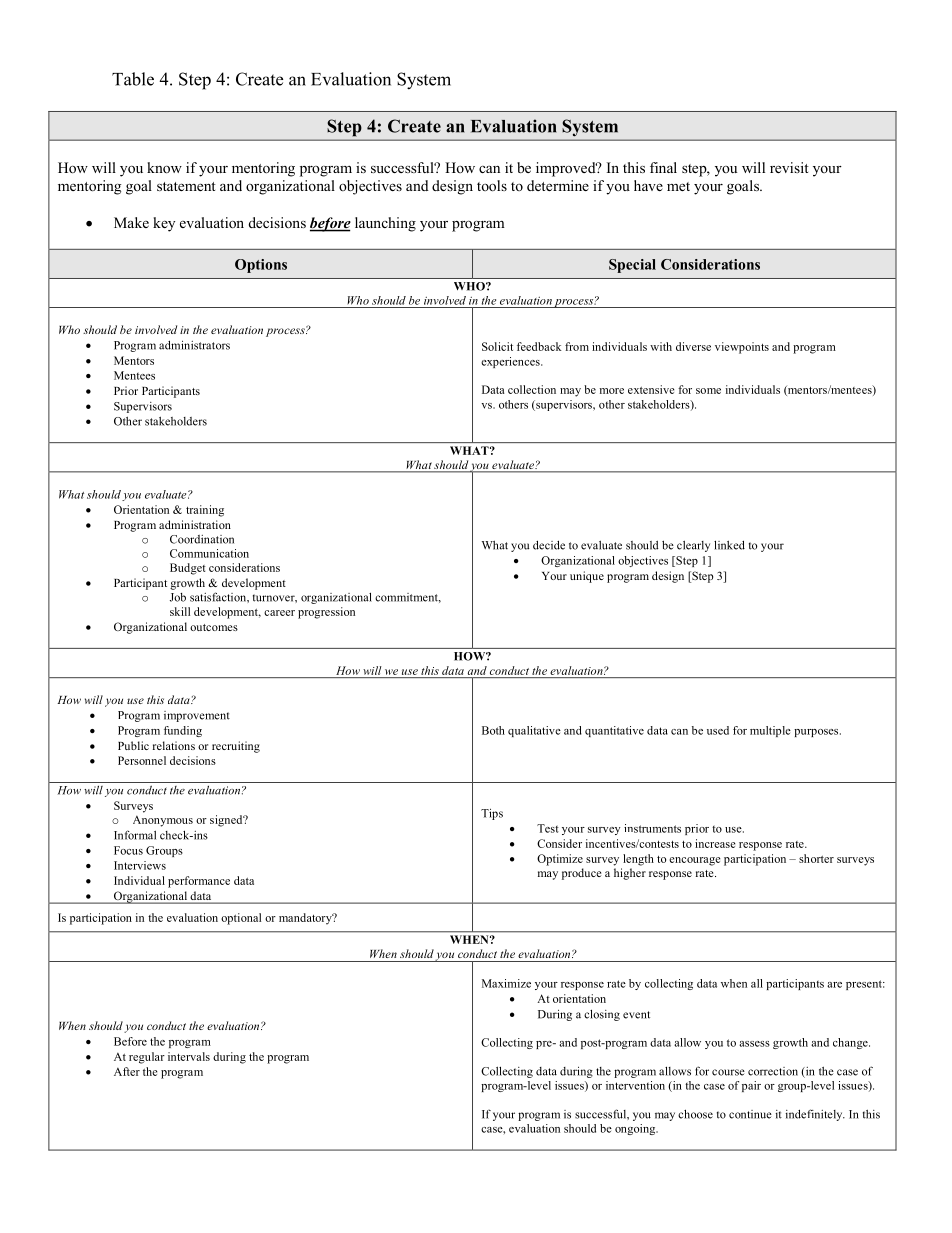 This image has width=952, height=1233. What do you see at coordinates (492, 814) in the image?
I see `Tips` at bounding box center [492, 814].
